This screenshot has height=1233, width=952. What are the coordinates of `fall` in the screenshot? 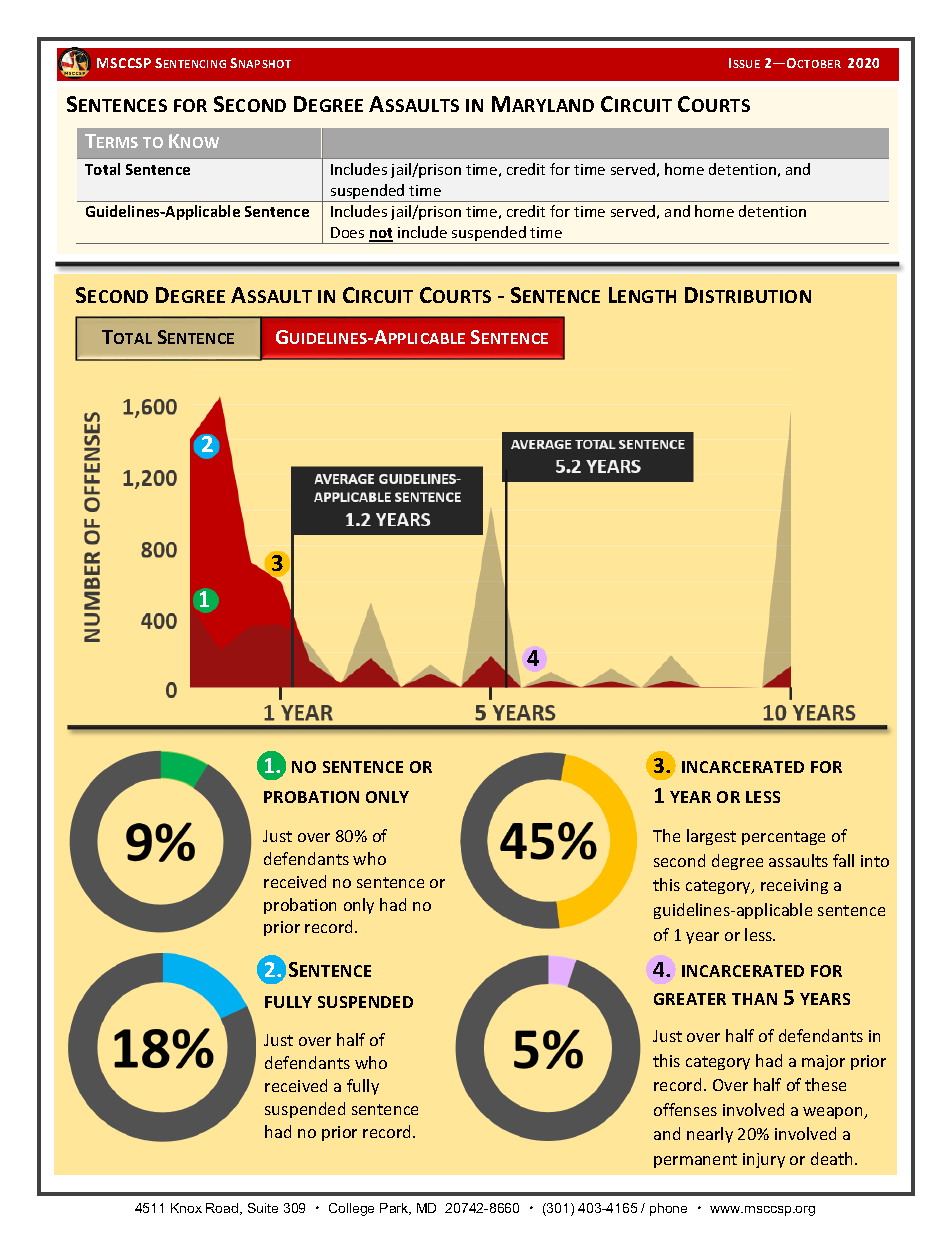 It's located at (843, 860).
